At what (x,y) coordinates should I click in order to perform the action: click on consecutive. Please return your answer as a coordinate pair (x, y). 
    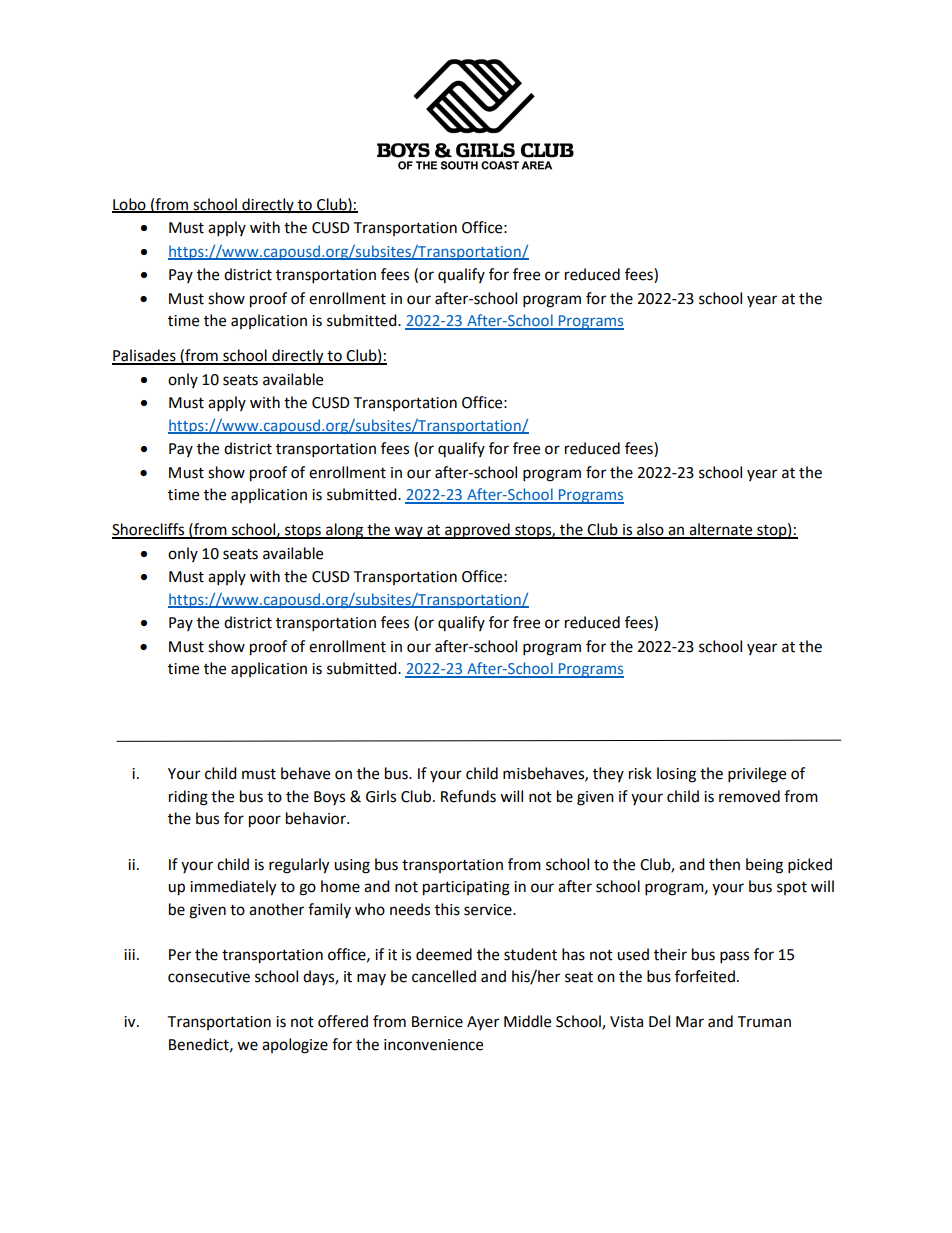
    Looking at the image, I should click on (209, 977).
